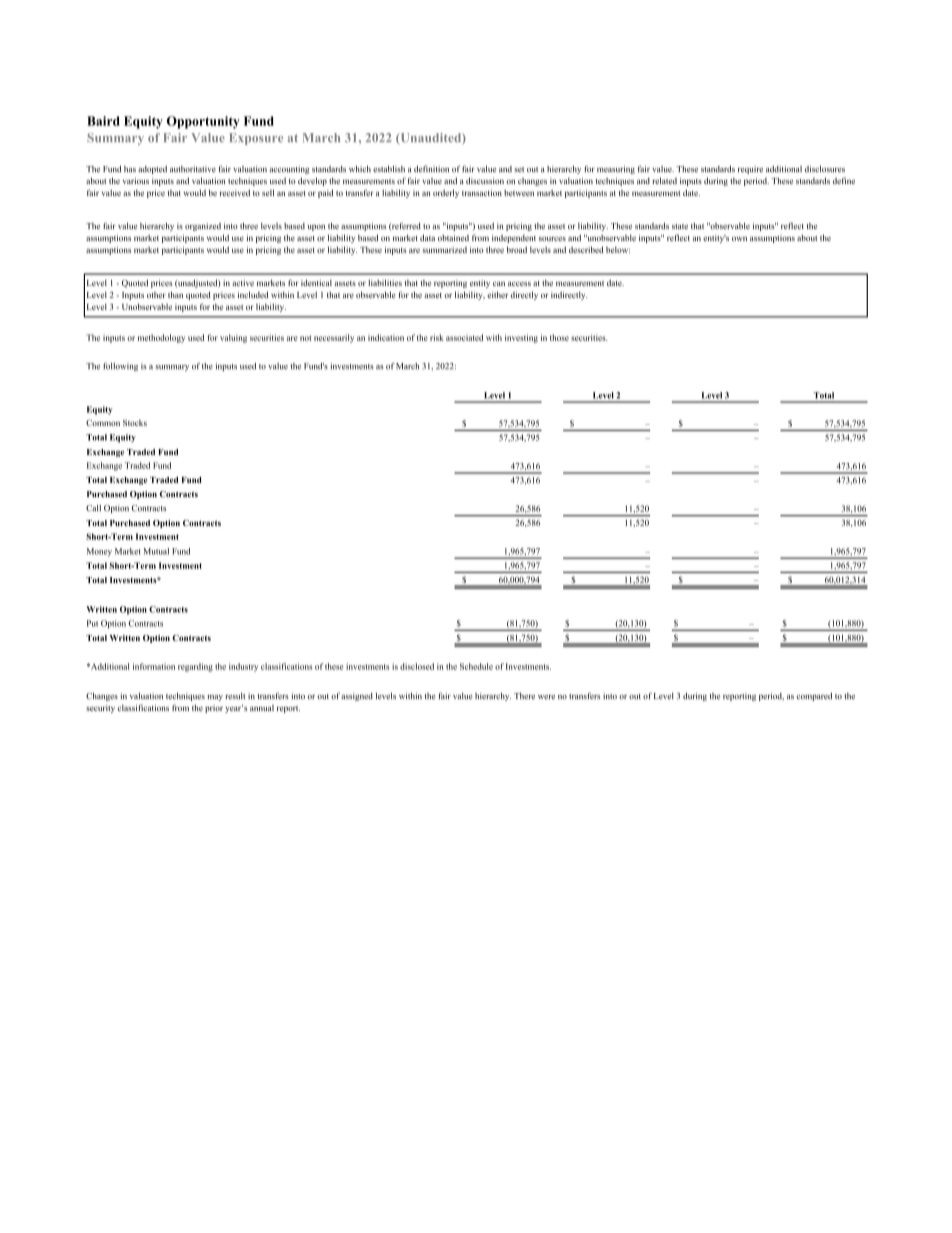 The height and width of the screenshot is (1233, 952). What do you see at coordinates (215, 698) in the screenshot?
I see `may` at bounding box center [215, 698].
